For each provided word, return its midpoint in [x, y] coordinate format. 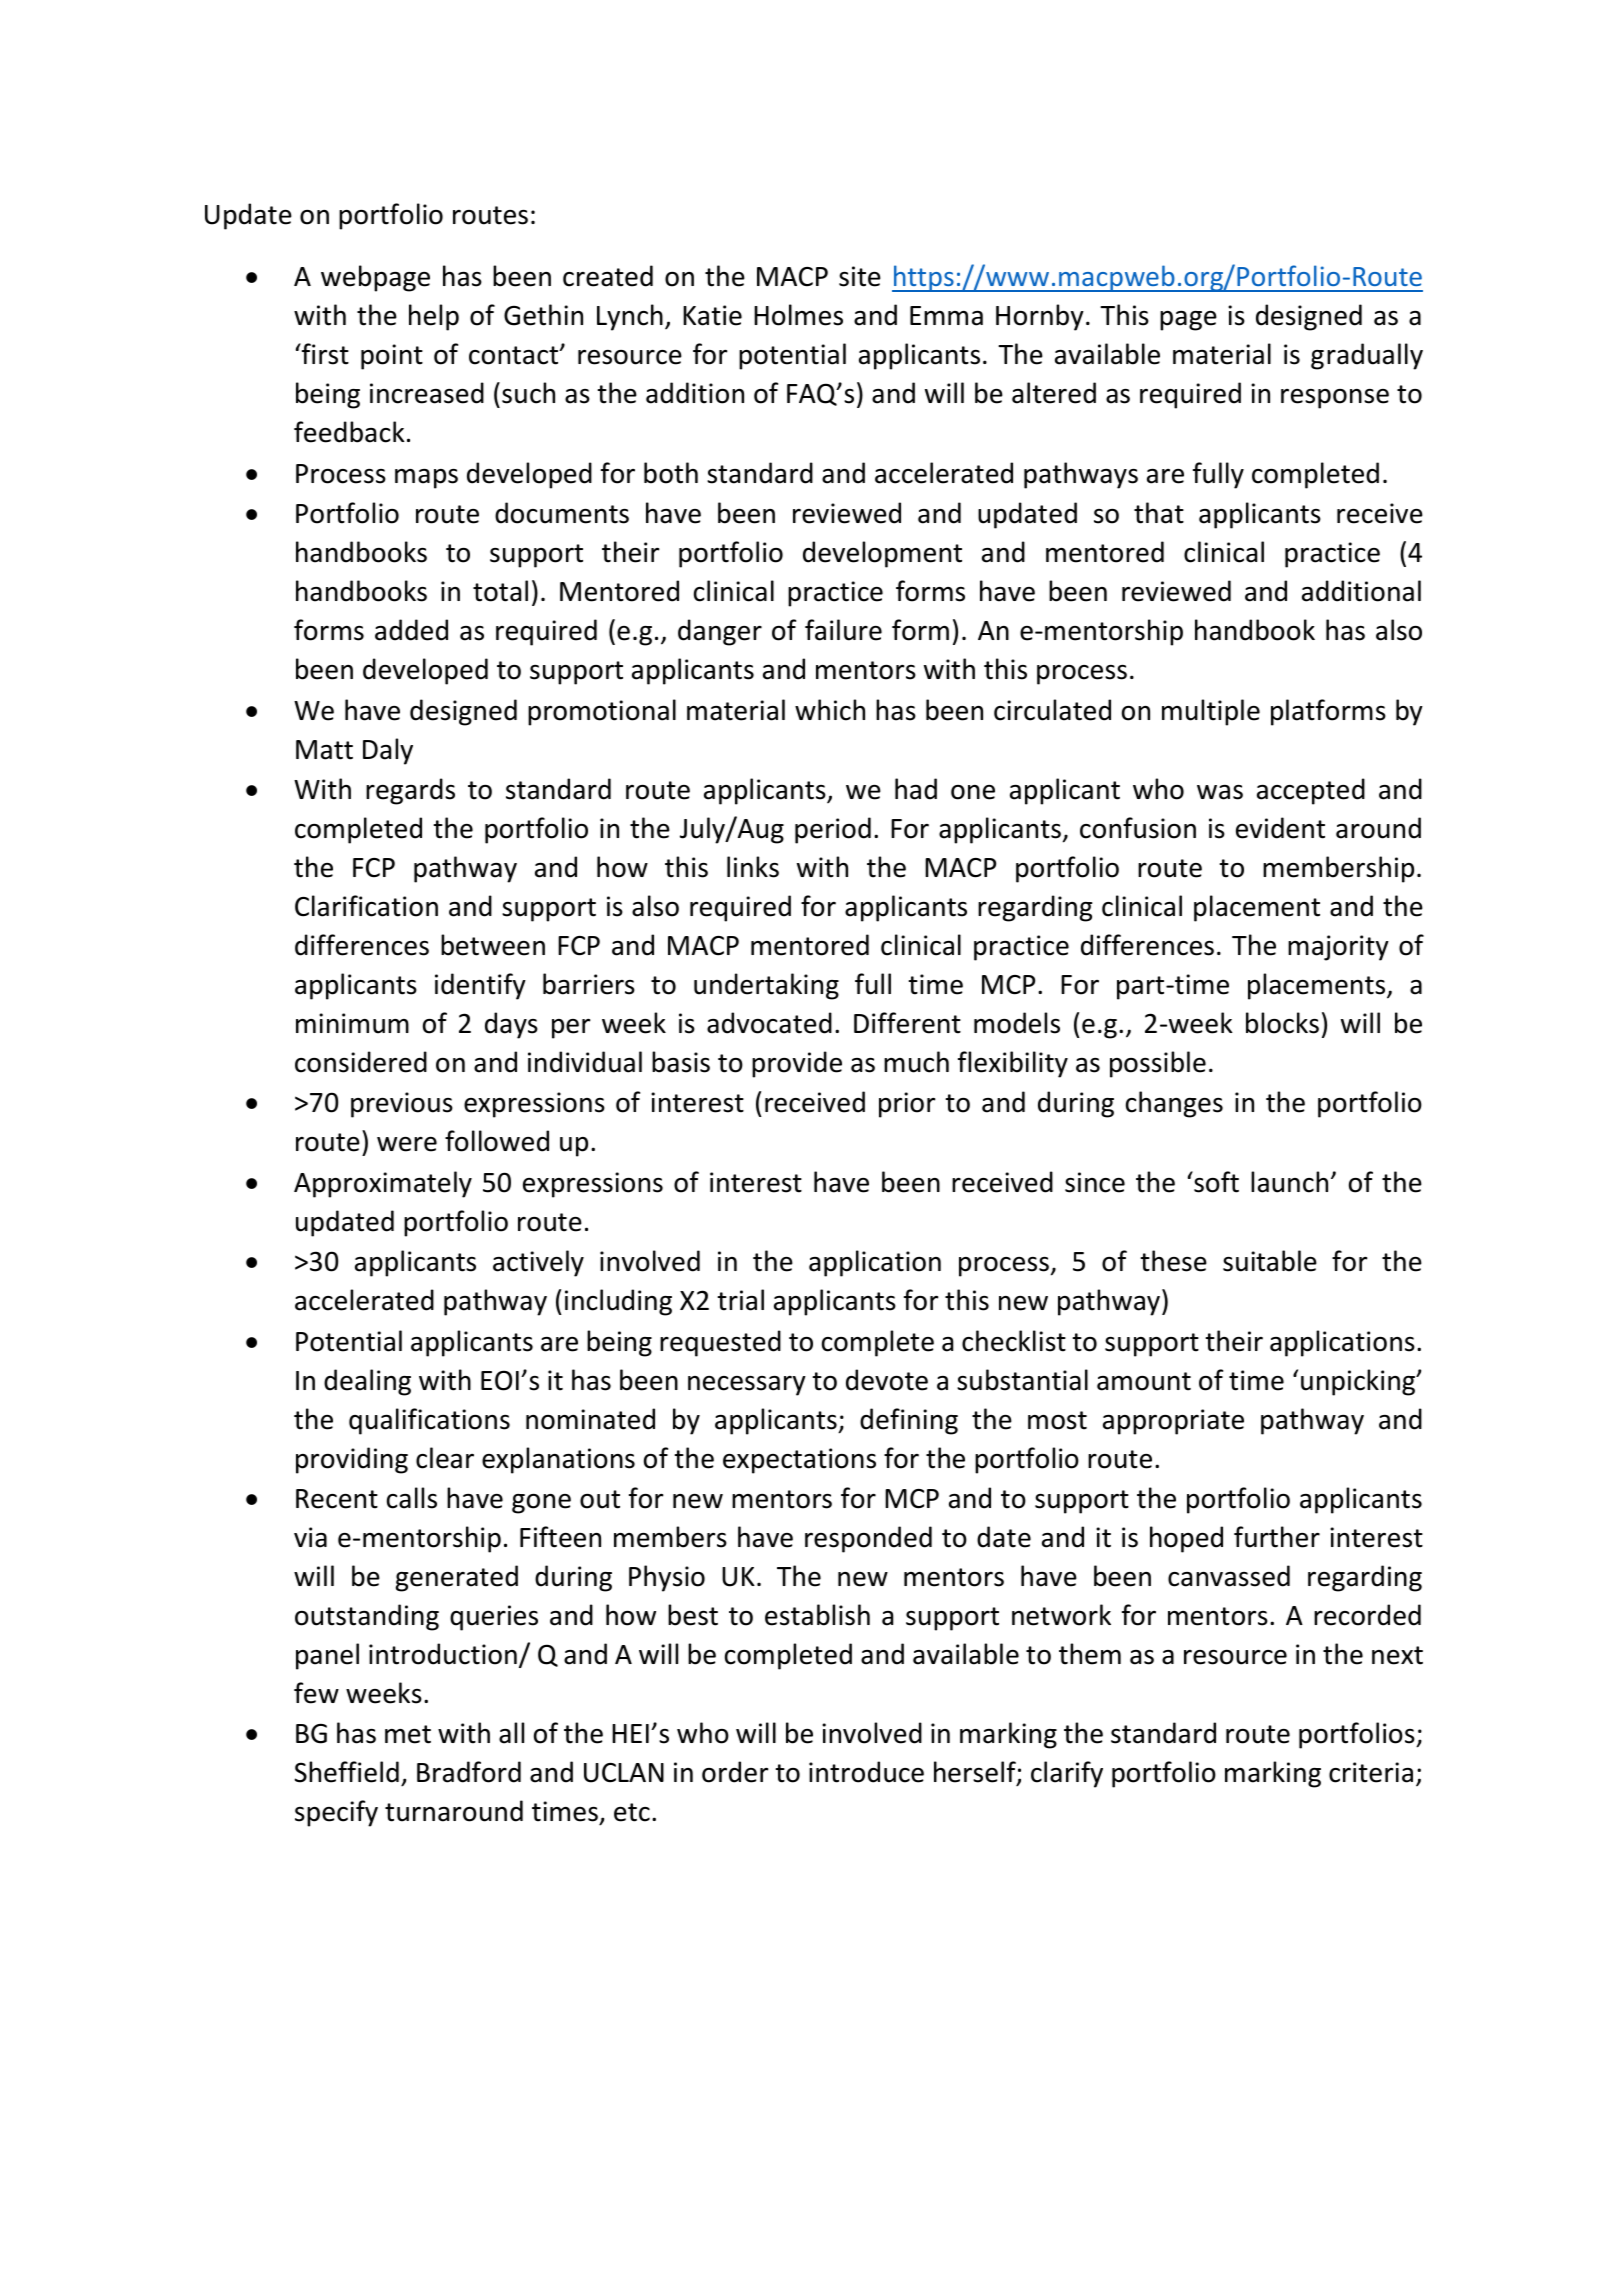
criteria [1371, 1772]
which [830, 710]
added [411, 630]
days [511, 1025]
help [434, 317]
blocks [1282, 1023]
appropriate [1173, 1422]
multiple [1211, 712]
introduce [866, 1772]
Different [907, 1023]
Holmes [798, 315]
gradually [1367, 356]
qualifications [429, 1421]
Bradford [469, 1772]
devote [887, 1380]
